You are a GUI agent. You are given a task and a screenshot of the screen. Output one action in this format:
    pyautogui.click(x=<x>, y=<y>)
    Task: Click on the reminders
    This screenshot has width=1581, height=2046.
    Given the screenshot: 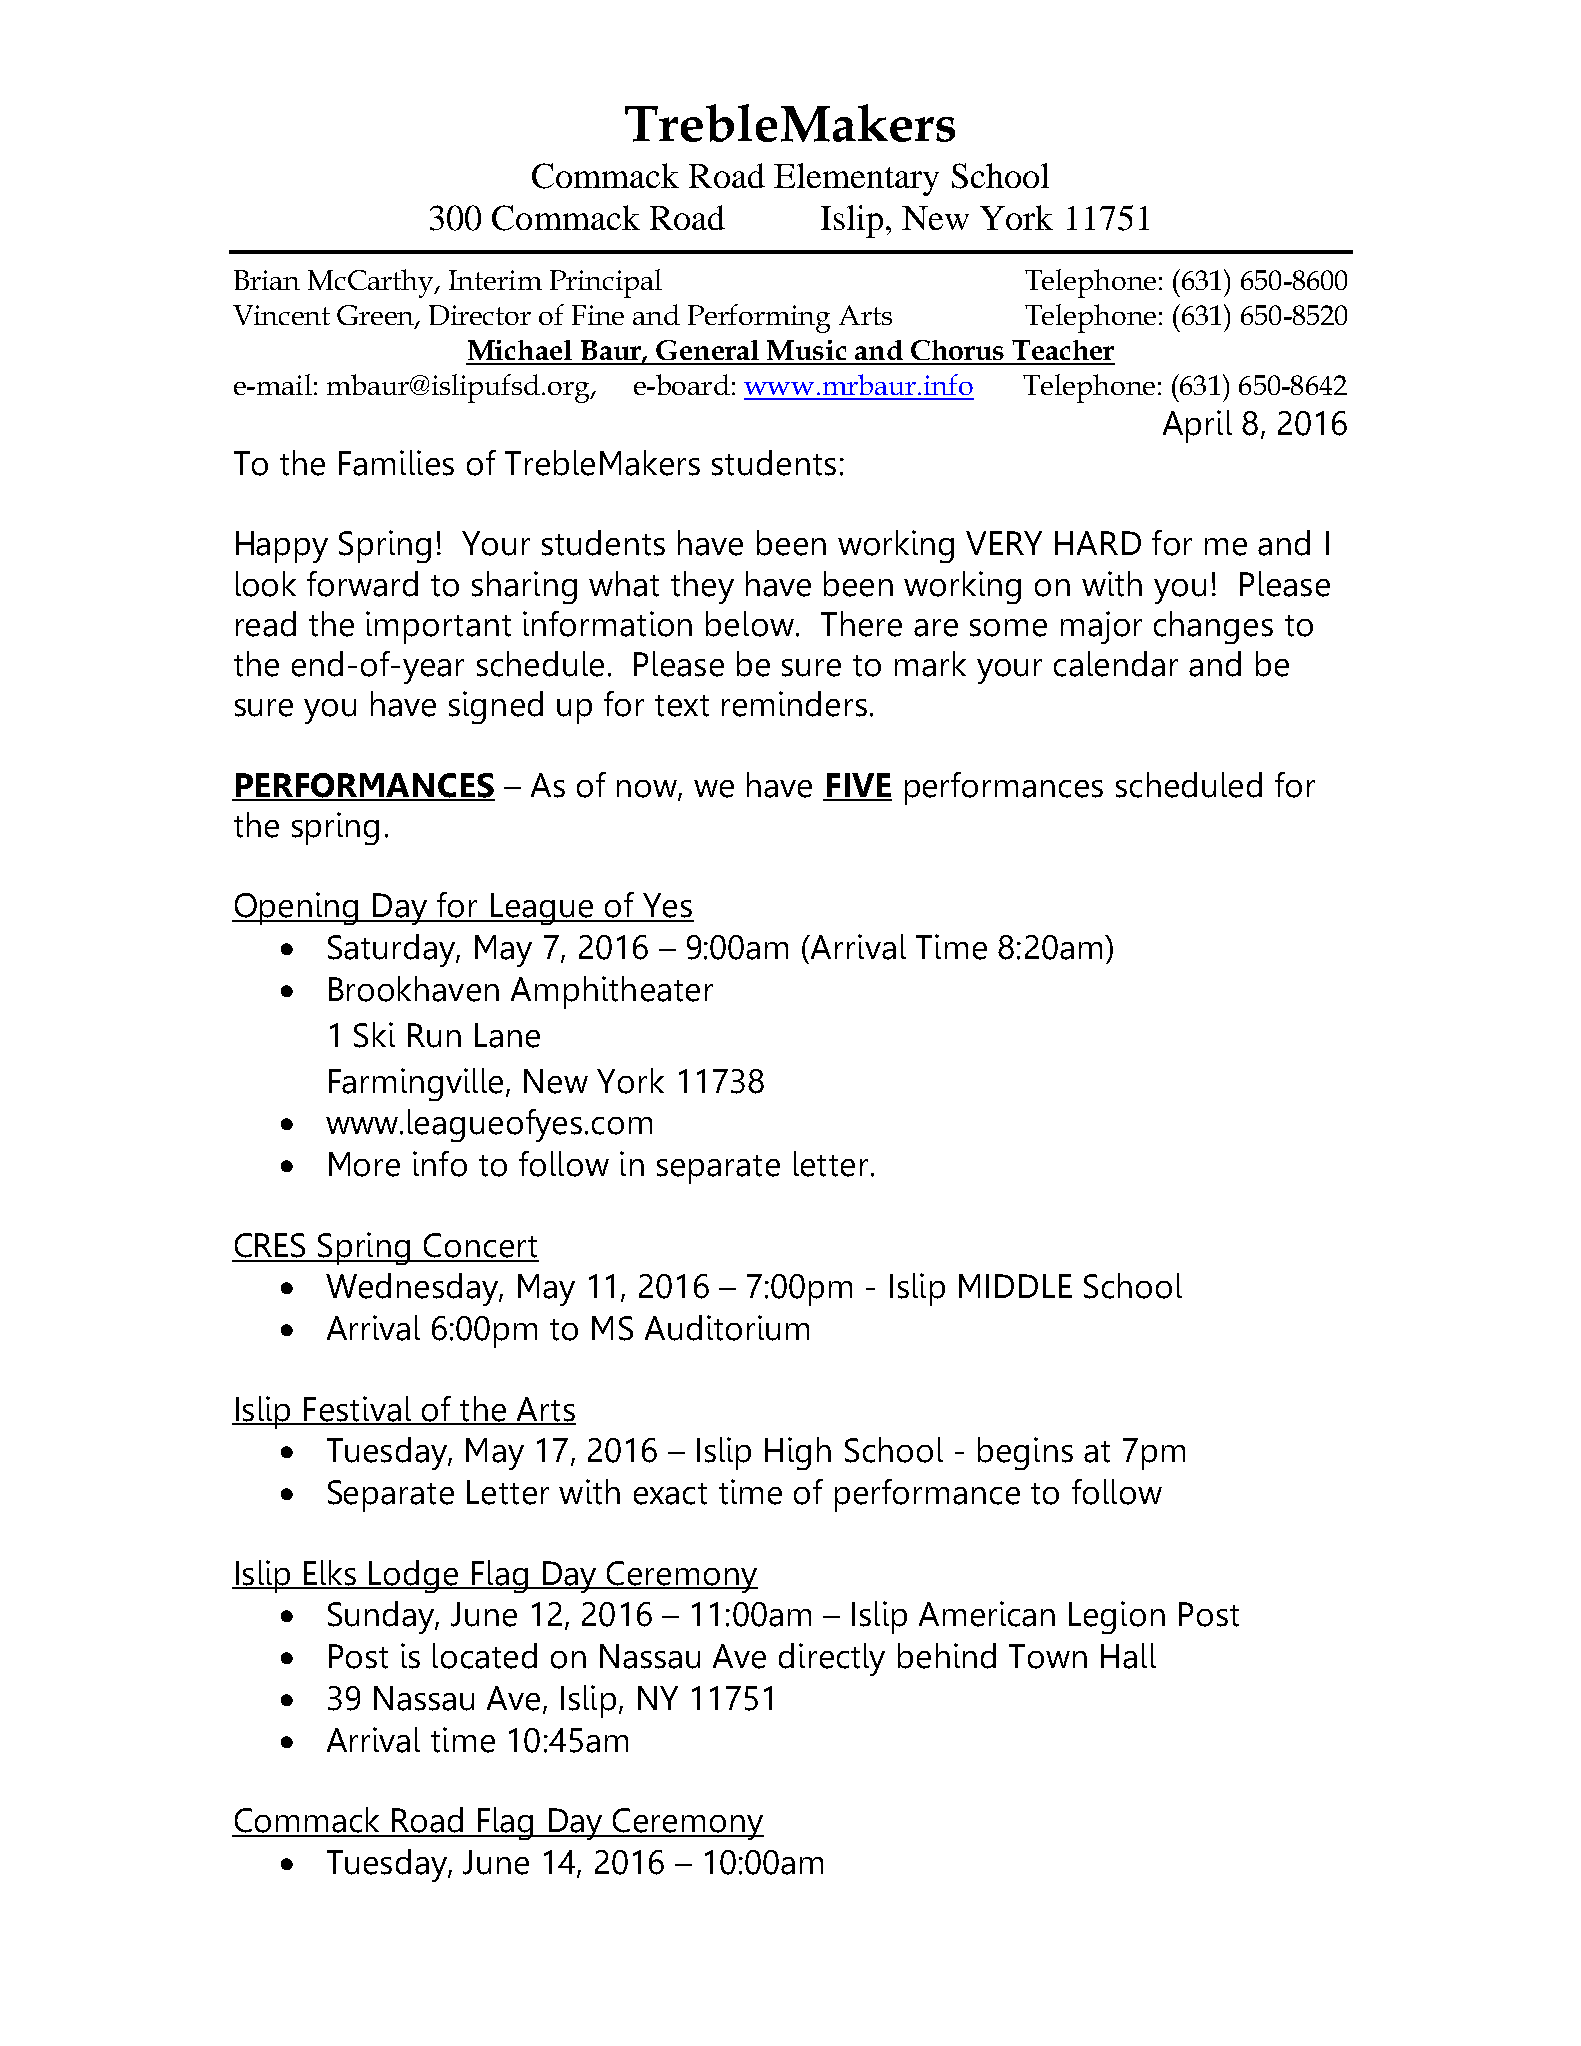 What is the action you would take?
    pyautogui.click(x=794, y=704)
